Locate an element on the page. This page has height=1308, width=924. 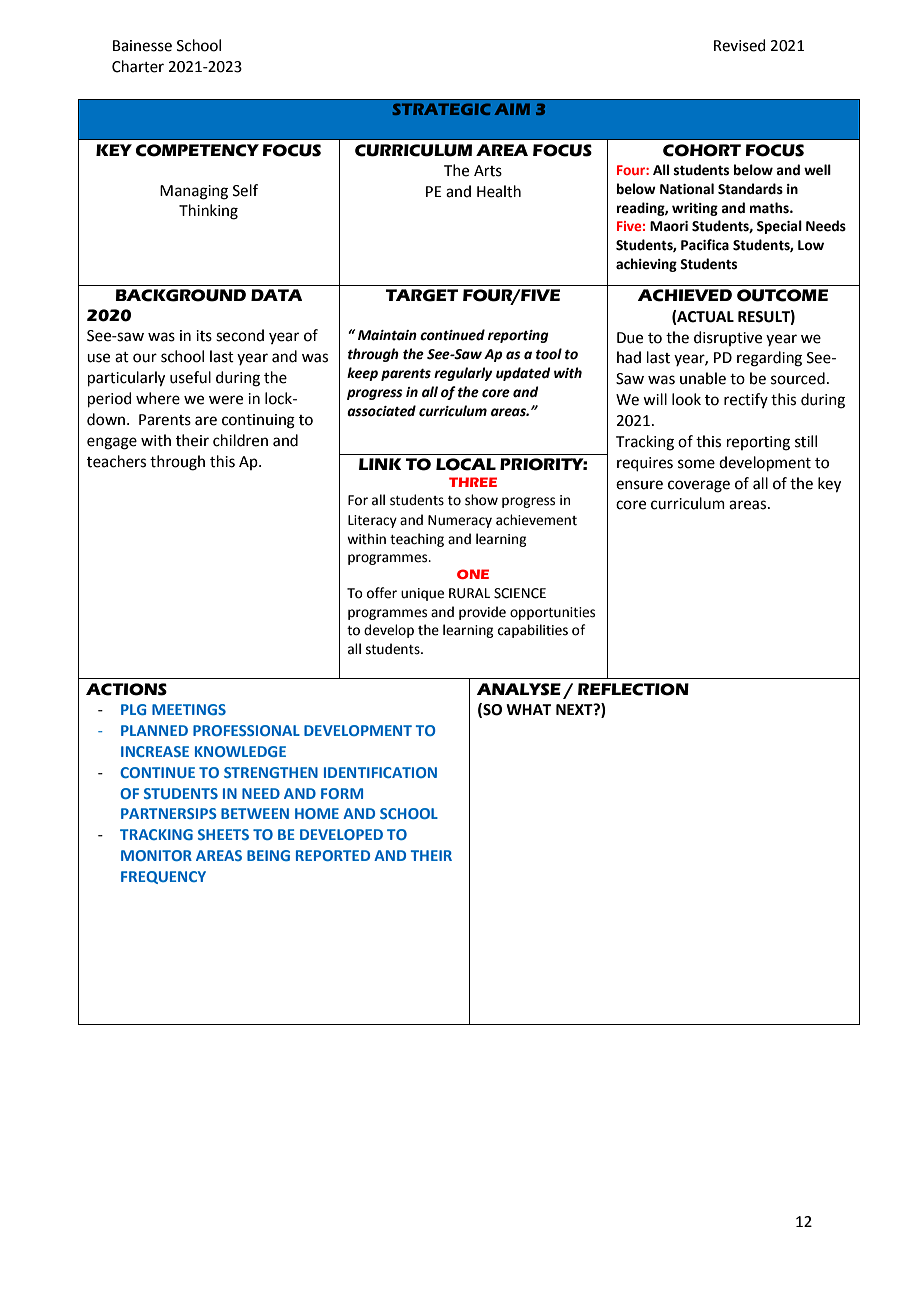
ACTIONS is located at coordinates (126, 689).
